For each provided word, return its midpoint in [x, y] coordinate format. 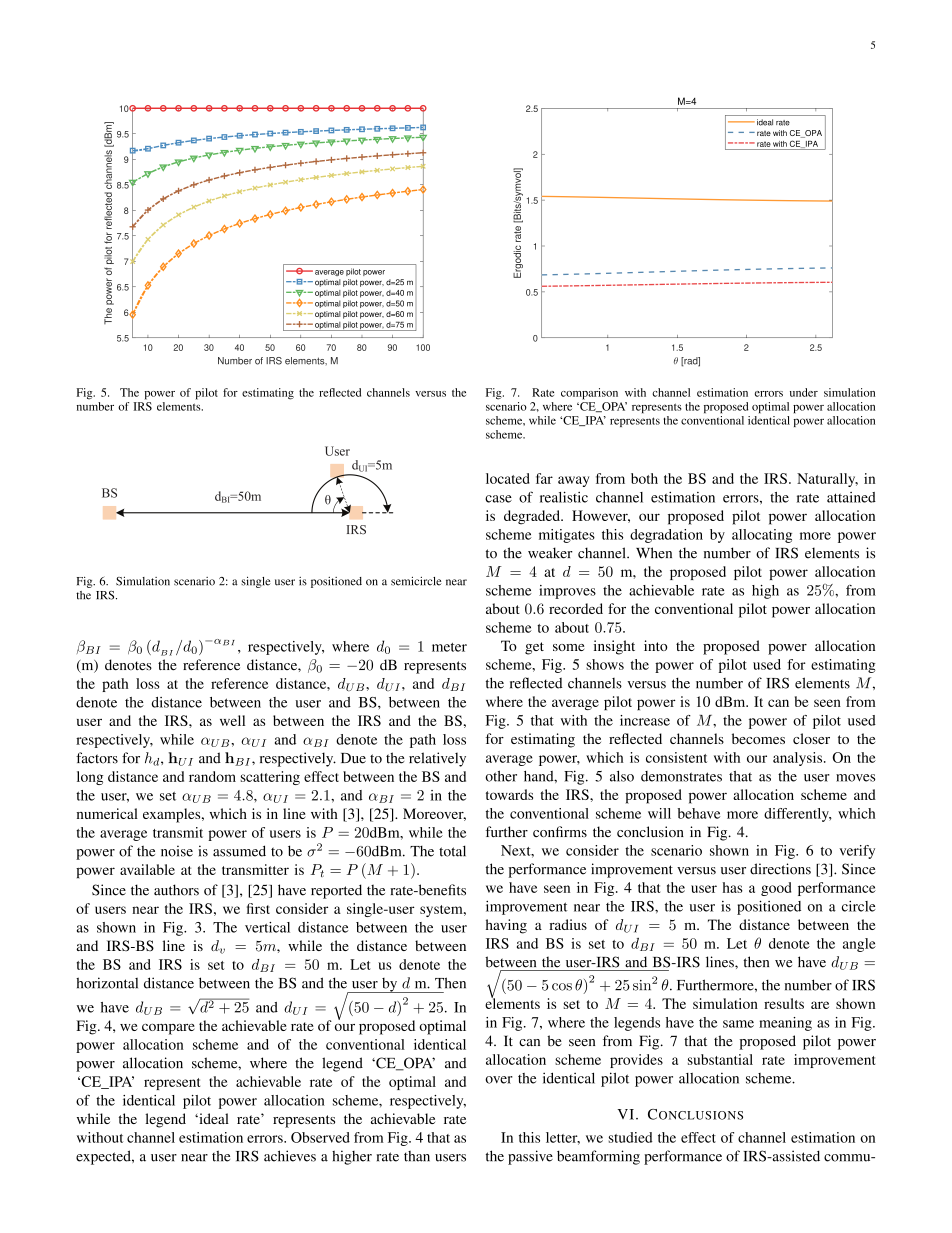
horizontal [107, 983]
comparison [589, 394]
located [508, 478]
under [804, 392]
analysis [799, 759]
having [506, 926]
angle [859, 945]
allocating [762, 536]
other [501, 776]
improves [567, 592]
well [232, 720]
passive [530, 1157]
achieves [290, 1156]
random [212, 776]
